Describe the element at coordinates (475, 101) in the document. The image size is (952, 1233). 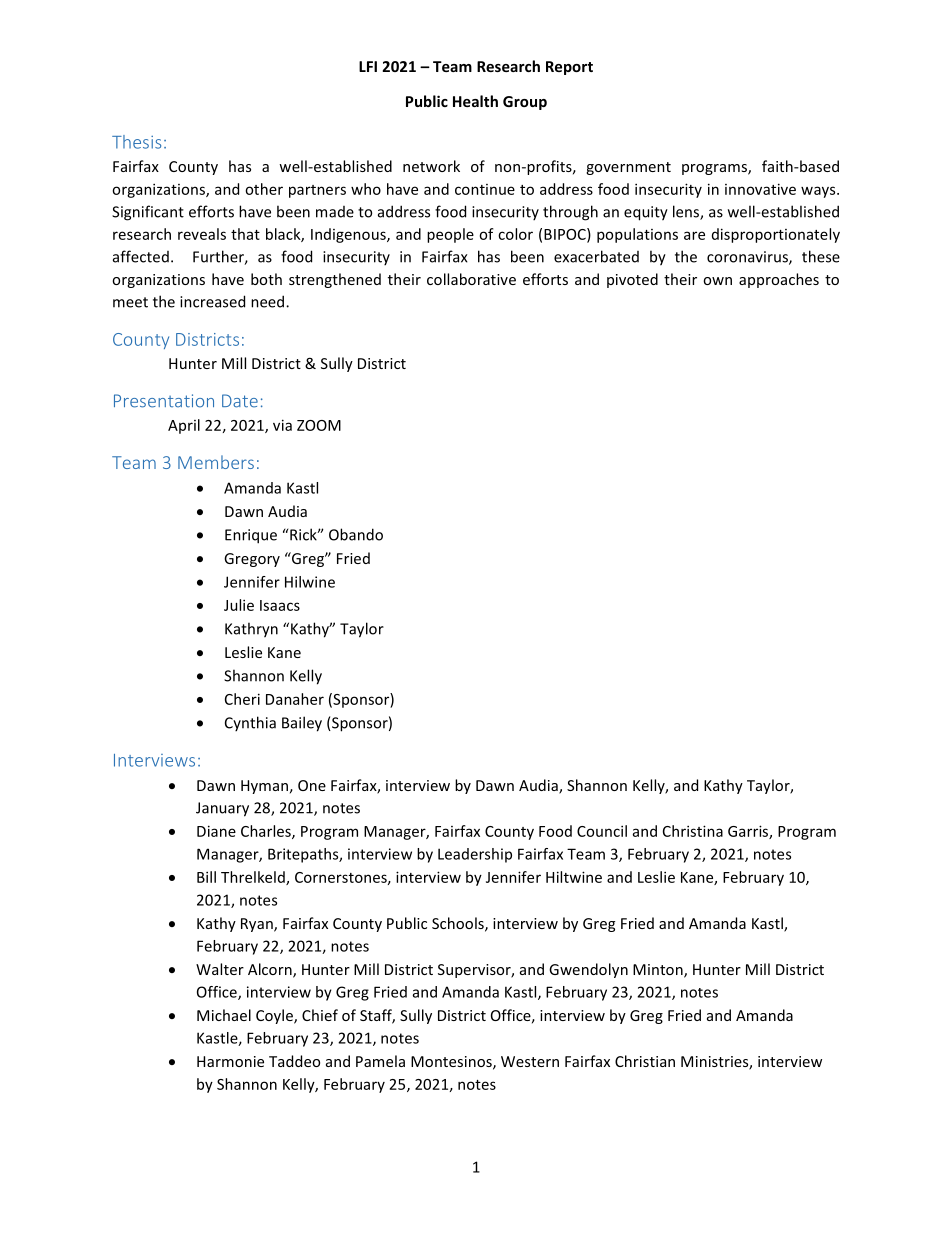
I see `Health` at that location.
